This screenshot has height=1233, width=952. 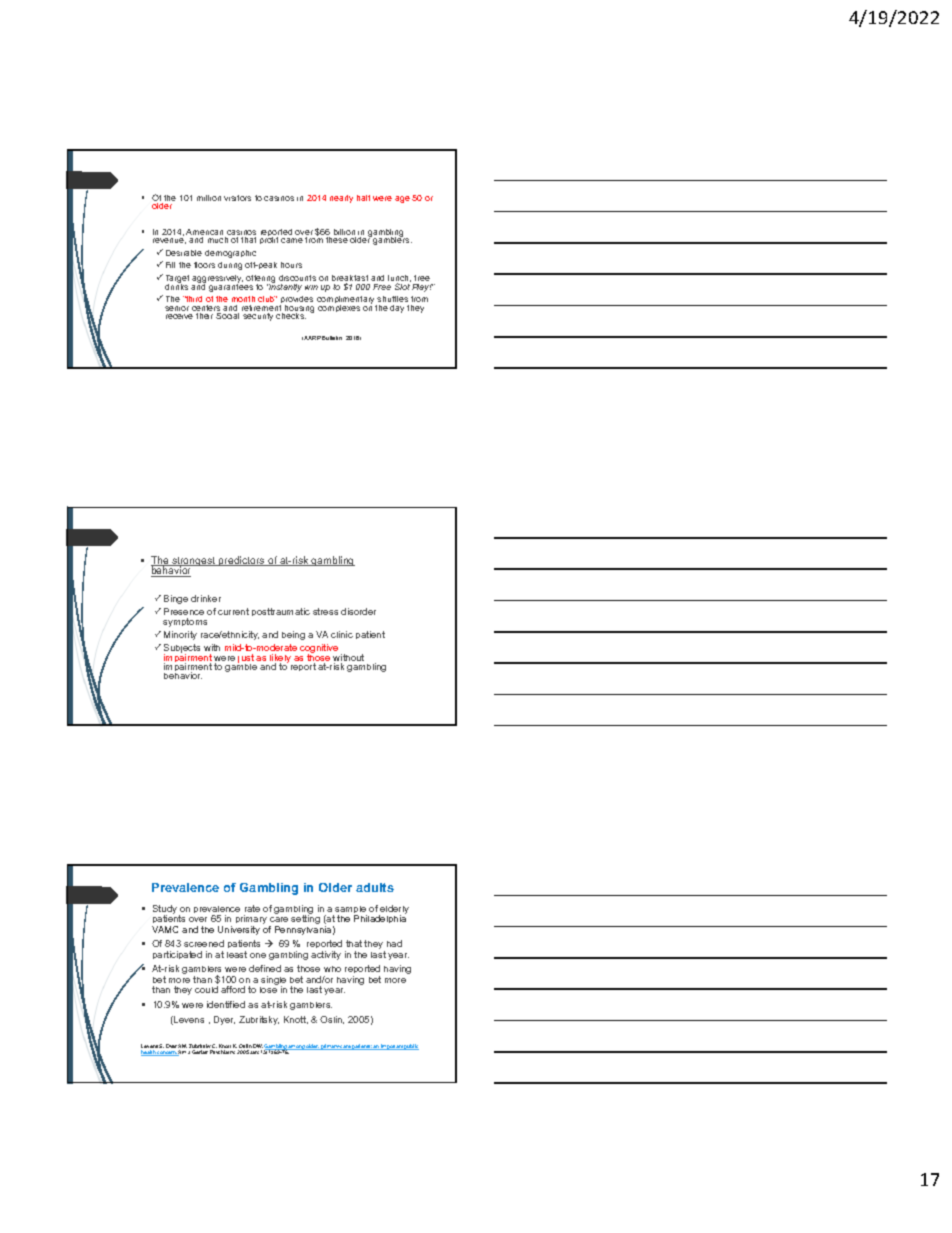 I want to click on million, so click(x=209, y=198).
